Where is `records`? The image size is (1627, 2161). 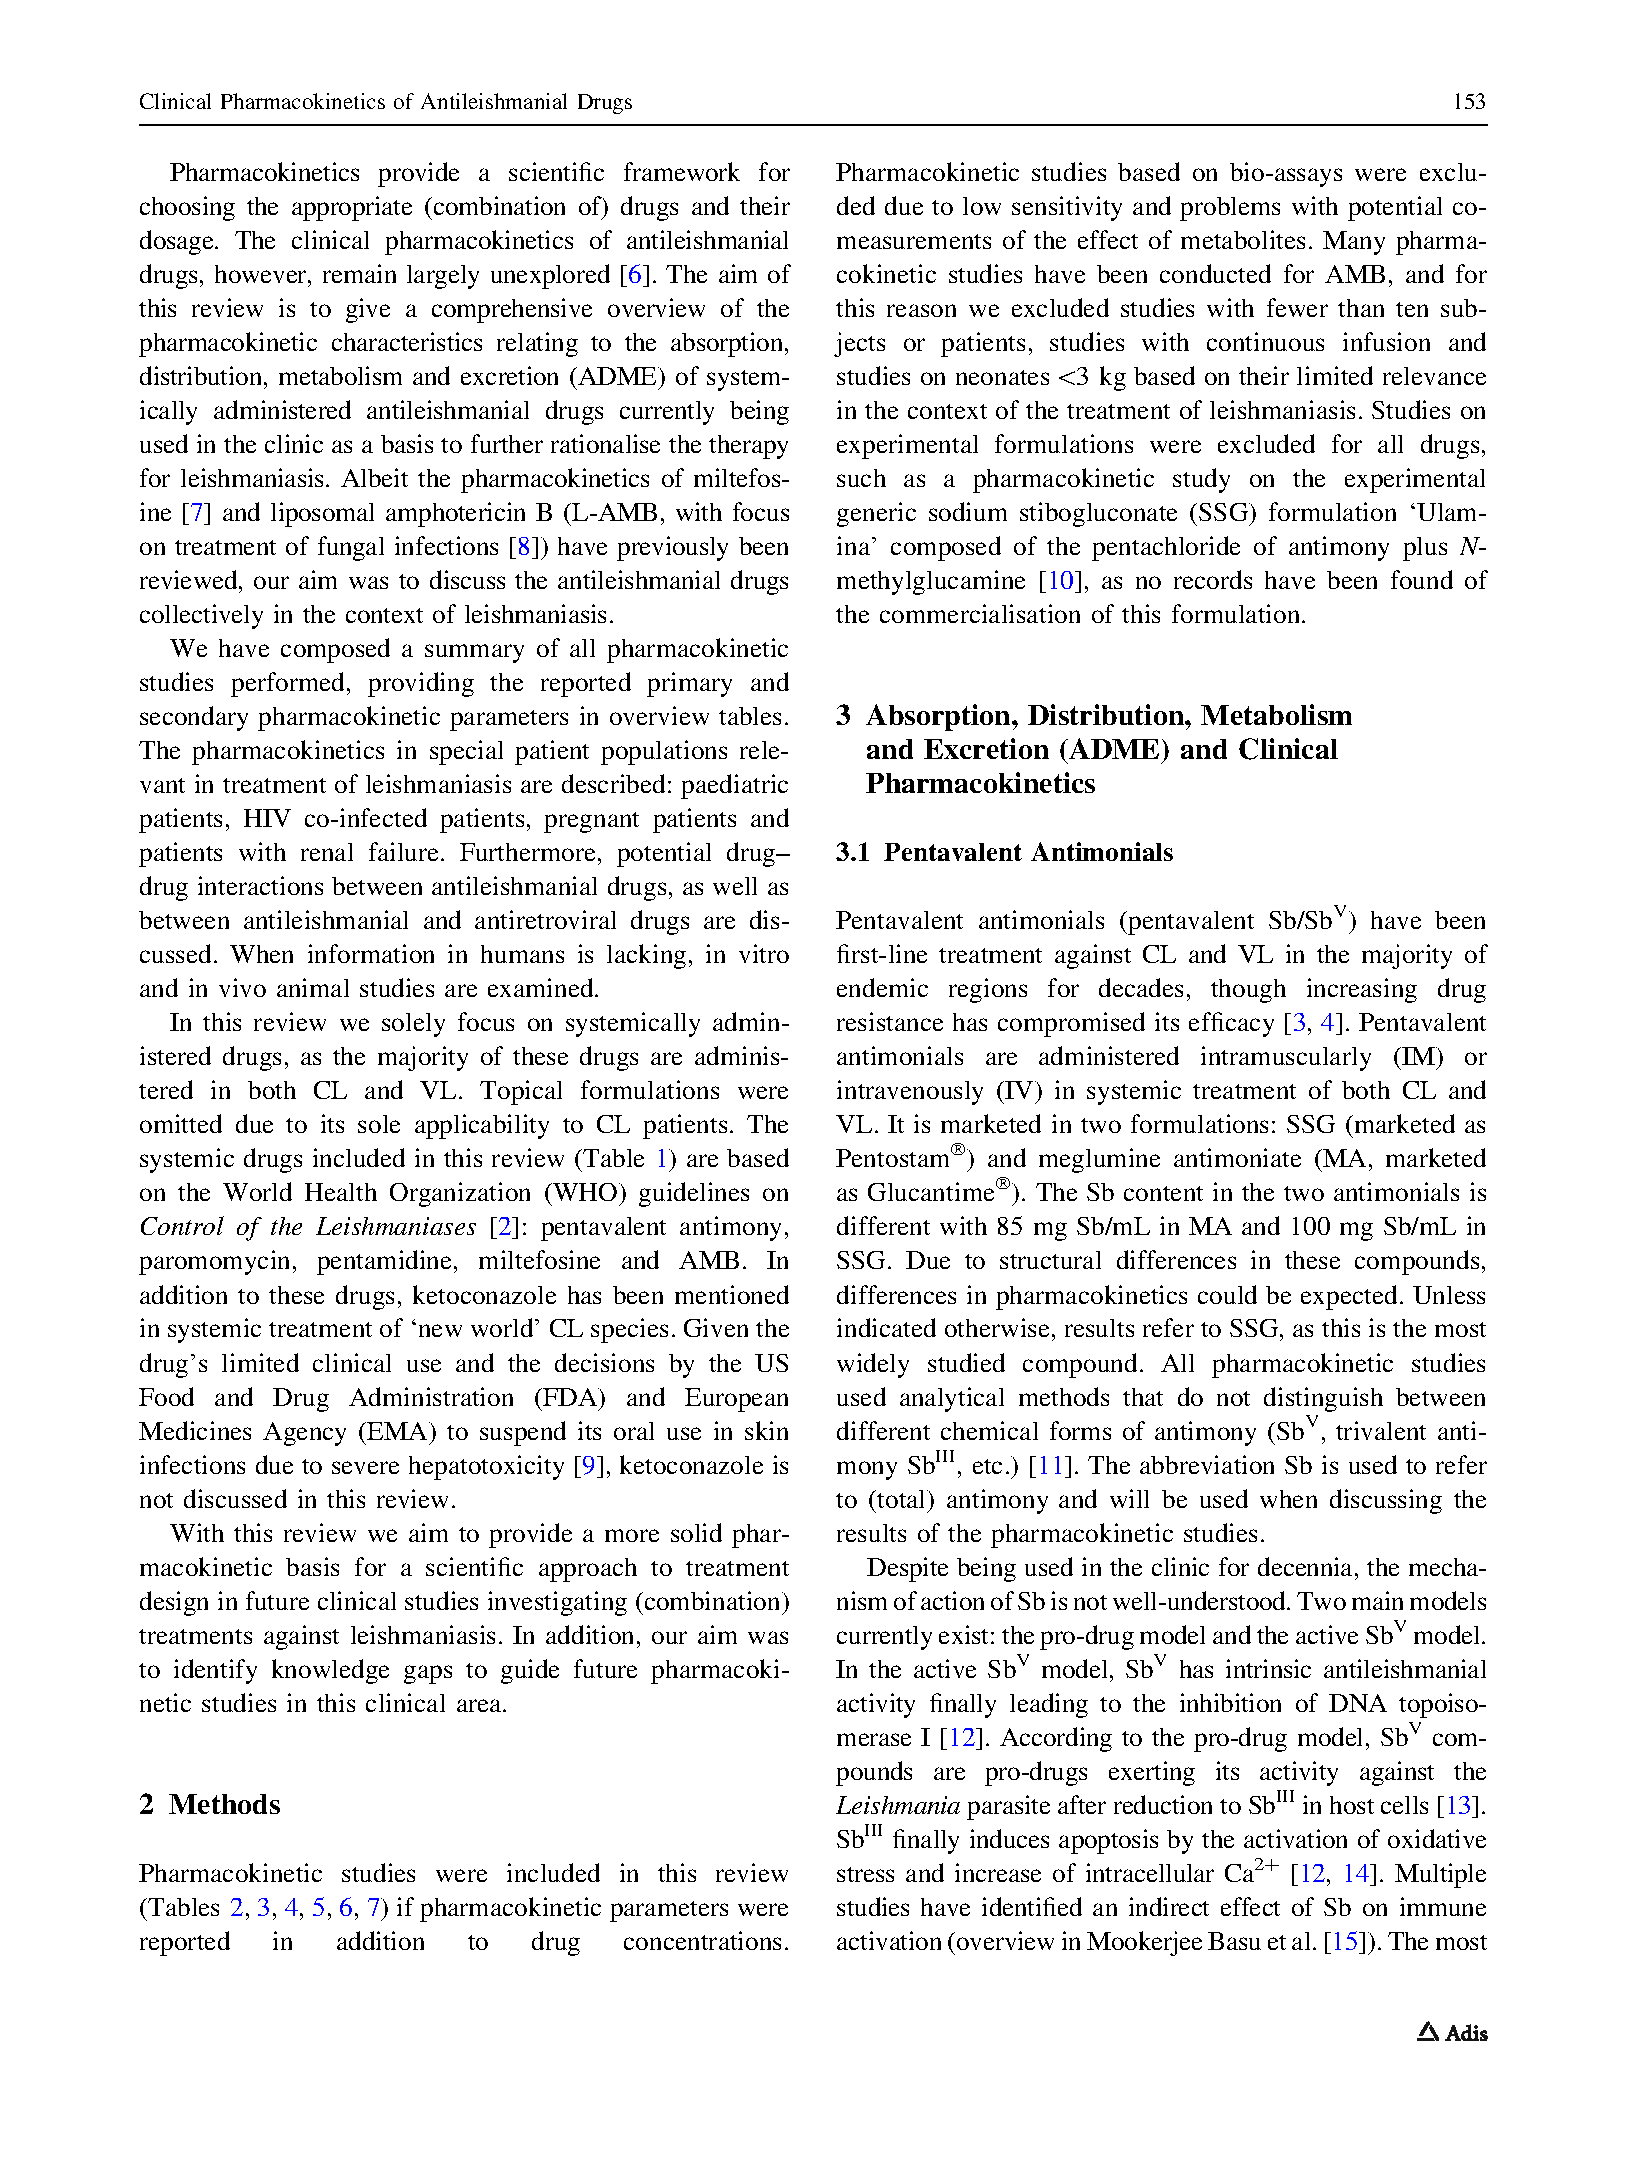 records is located at coordinates (1213, 579).
